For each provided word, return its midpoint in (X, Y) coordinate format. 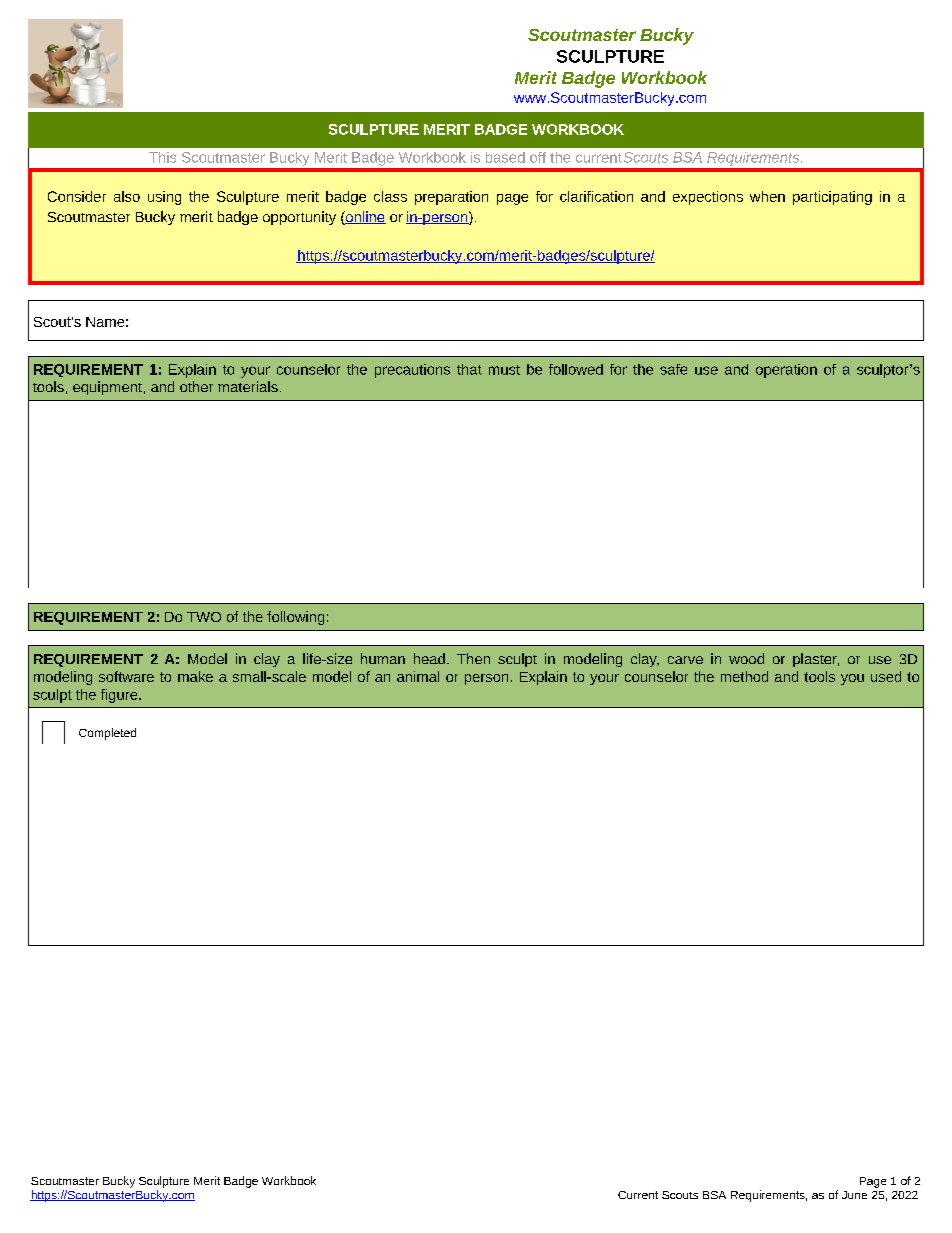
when (767, 196)
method (744, 676)
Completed (107, 734)
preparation (451, 198)
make (195, 676)
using (164, 198)
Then (473, 658)
